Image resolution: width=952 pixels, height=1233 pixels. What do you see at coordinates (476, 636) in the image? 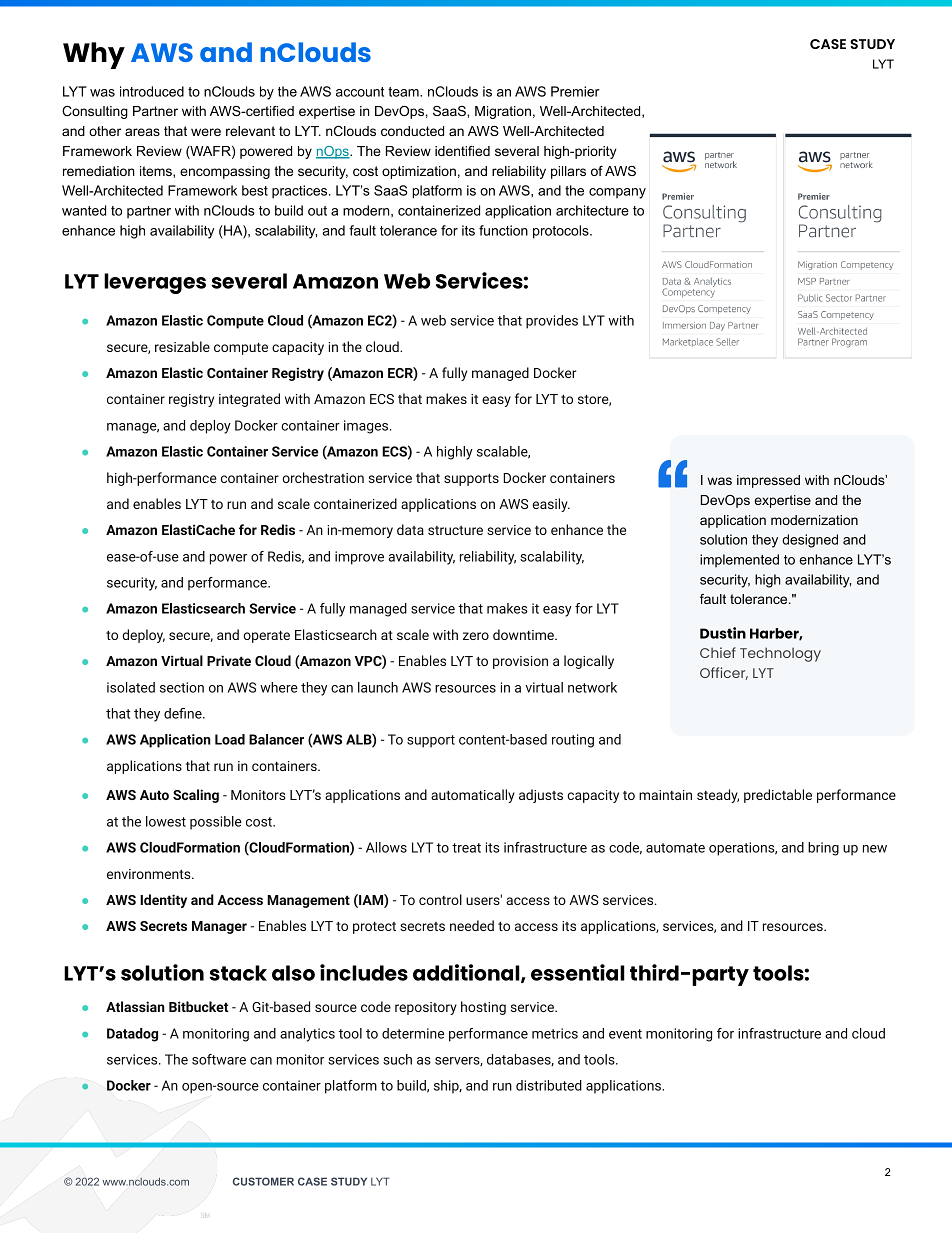
I see `zero` at bounding box center [476, 636].
